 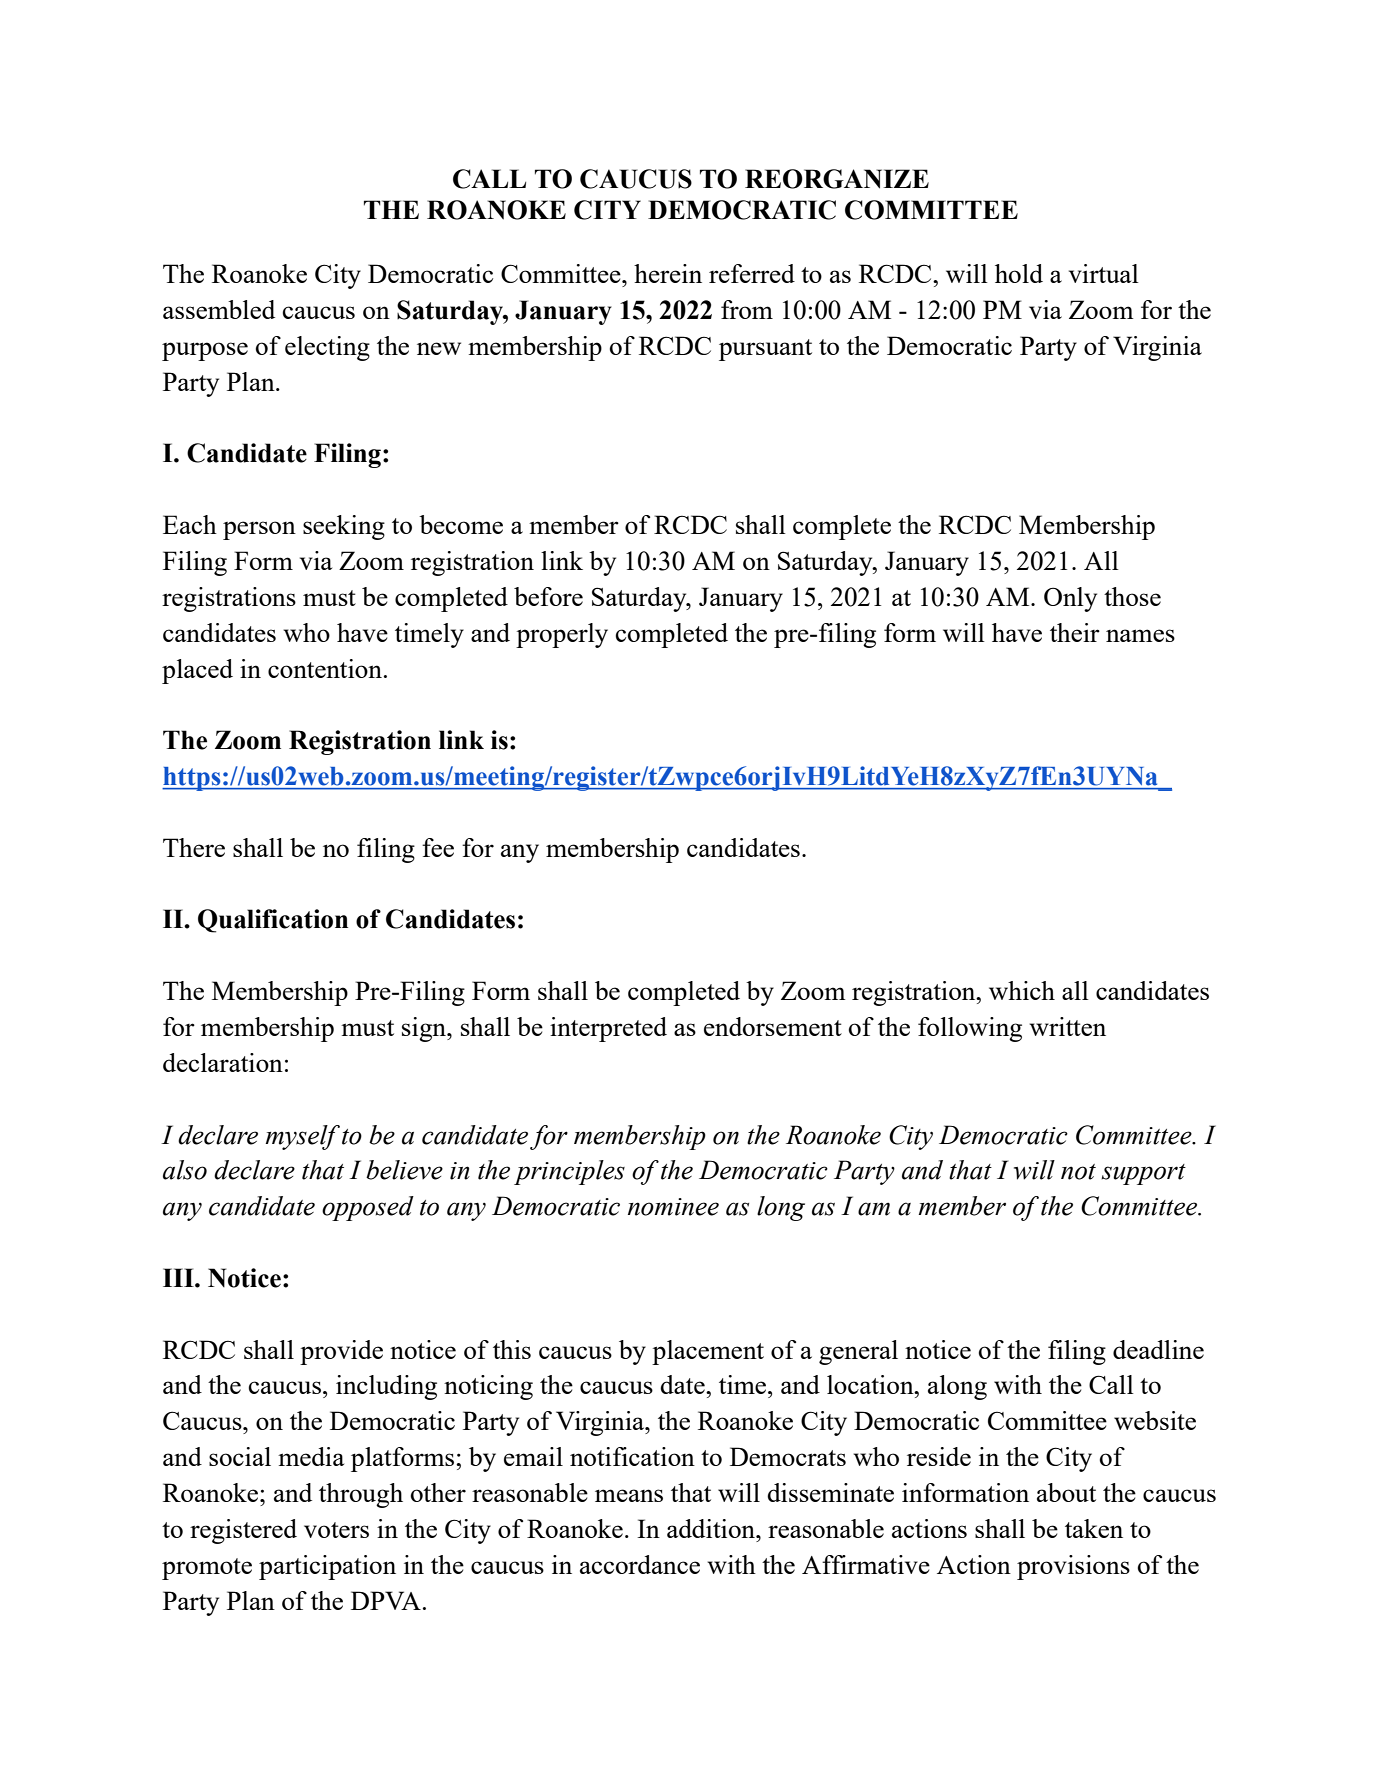 I want to click on assembled, so click(x=219, y=309).
